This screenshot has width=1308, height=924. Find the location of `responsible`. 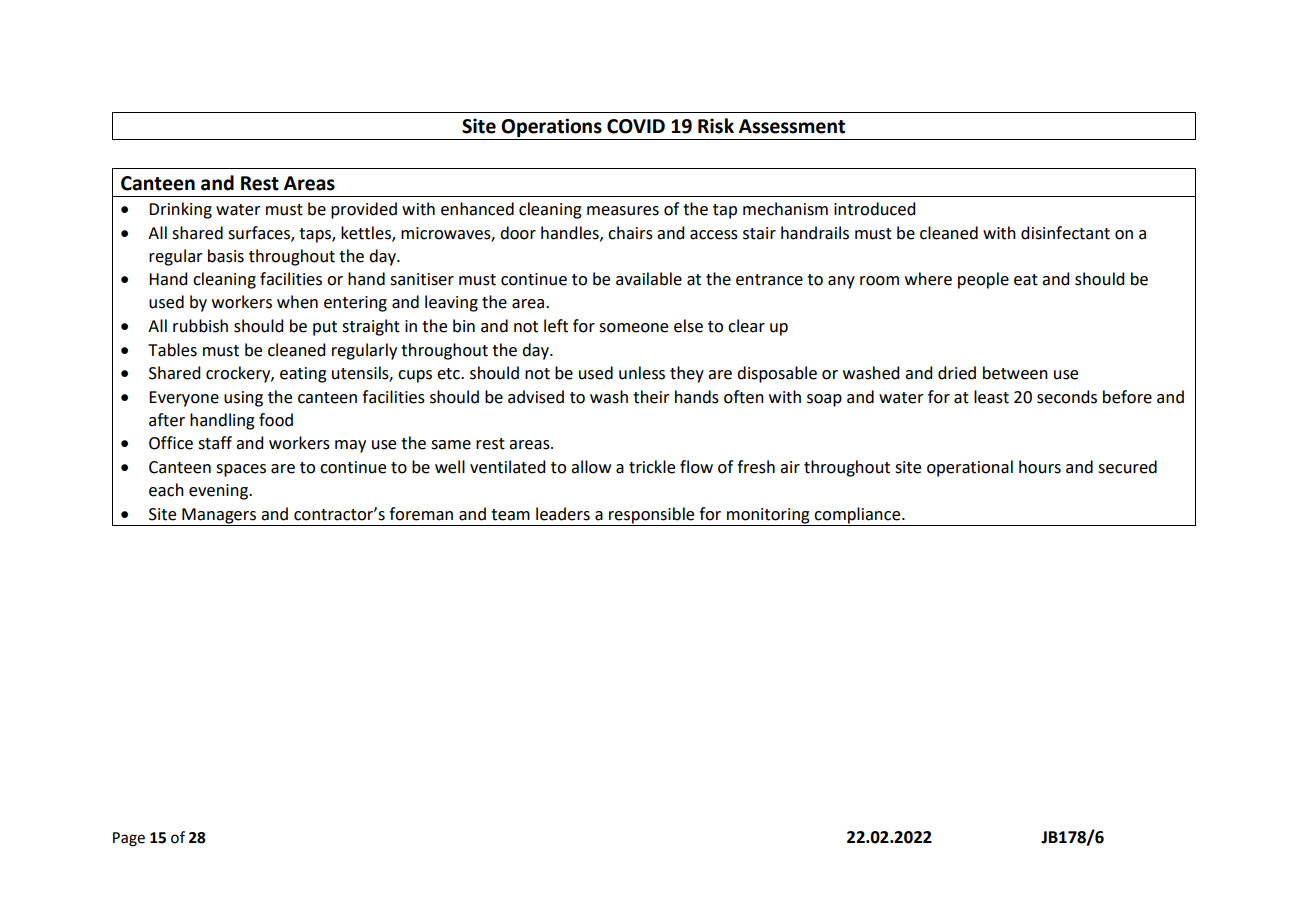

responsible is located at coordinates (651, 515).
